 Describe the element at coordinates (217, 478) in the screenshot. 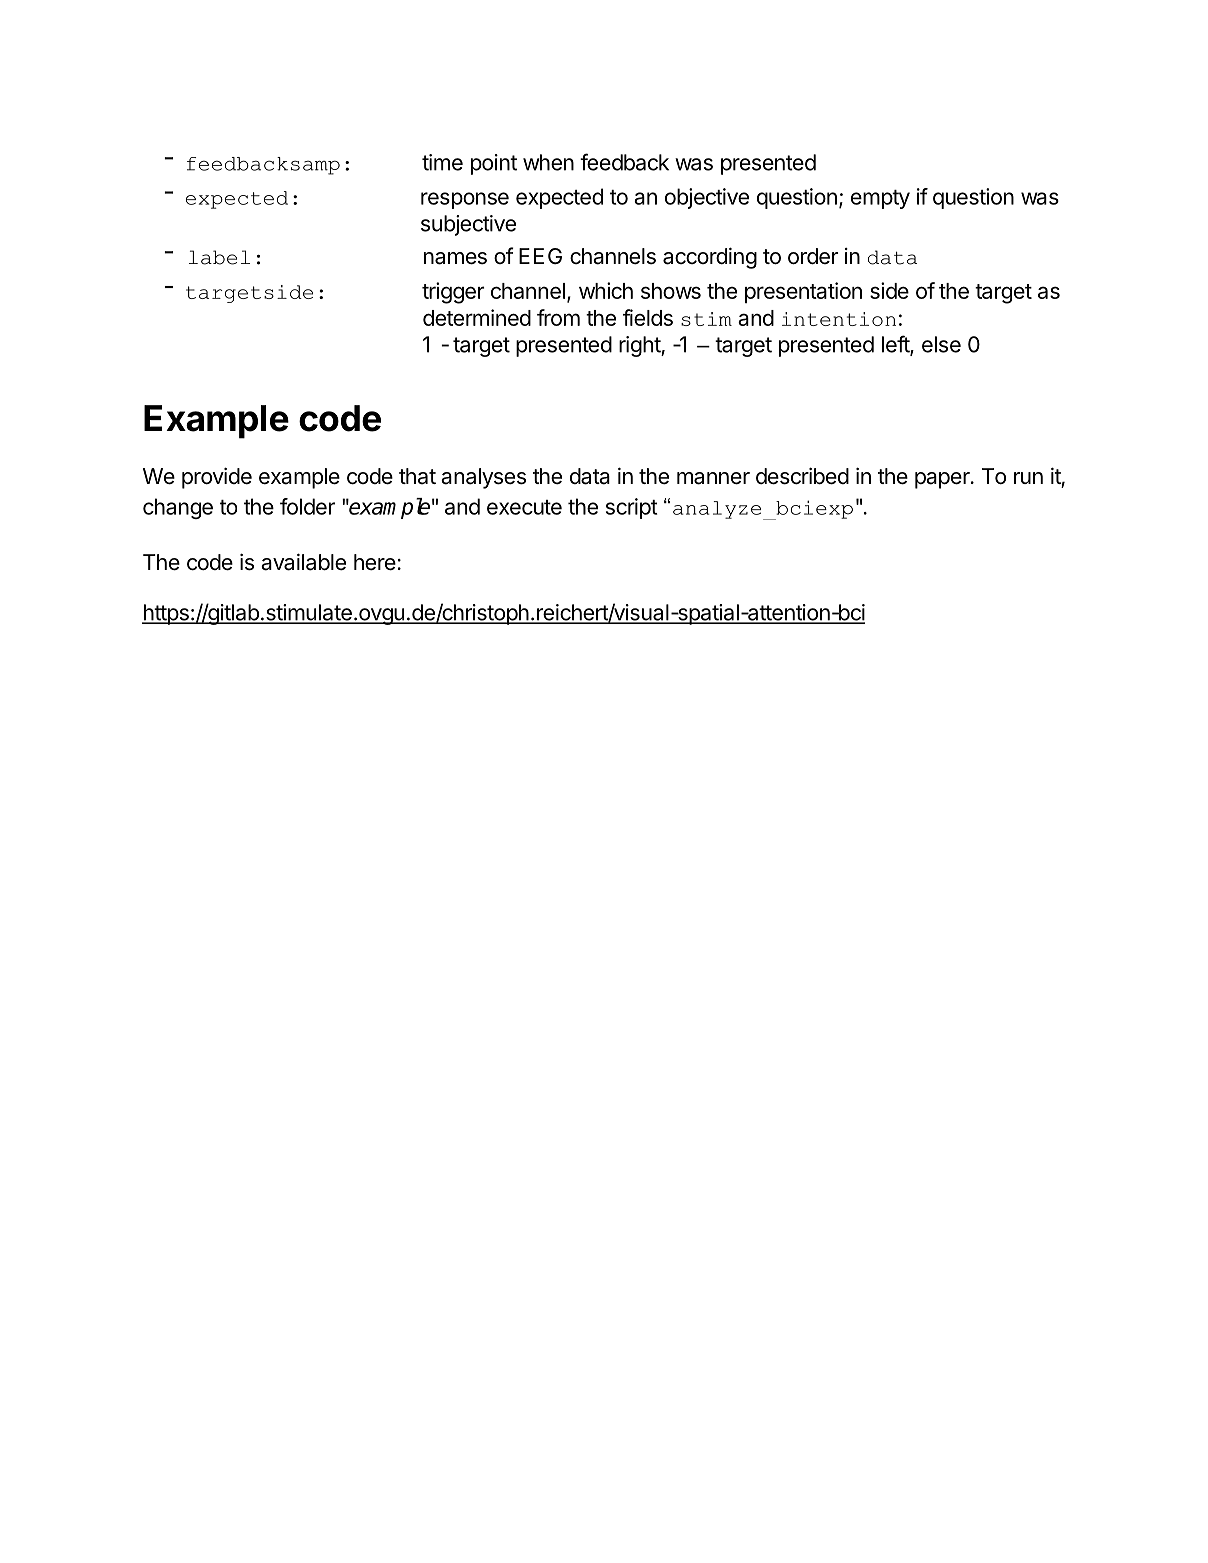

I see `provide` at that location.
